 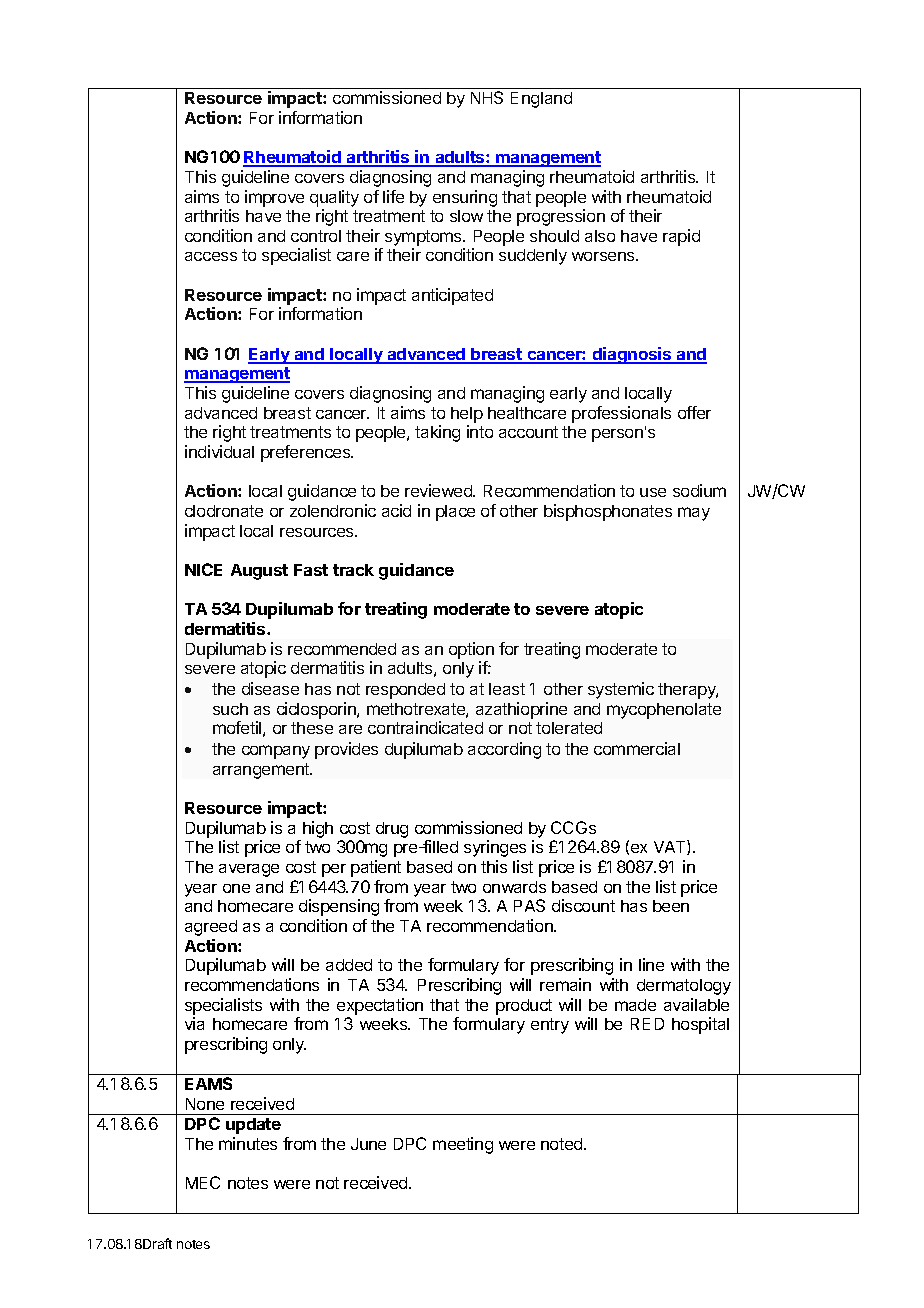 I want to click on meeting, so click(x=463, y=1145).
